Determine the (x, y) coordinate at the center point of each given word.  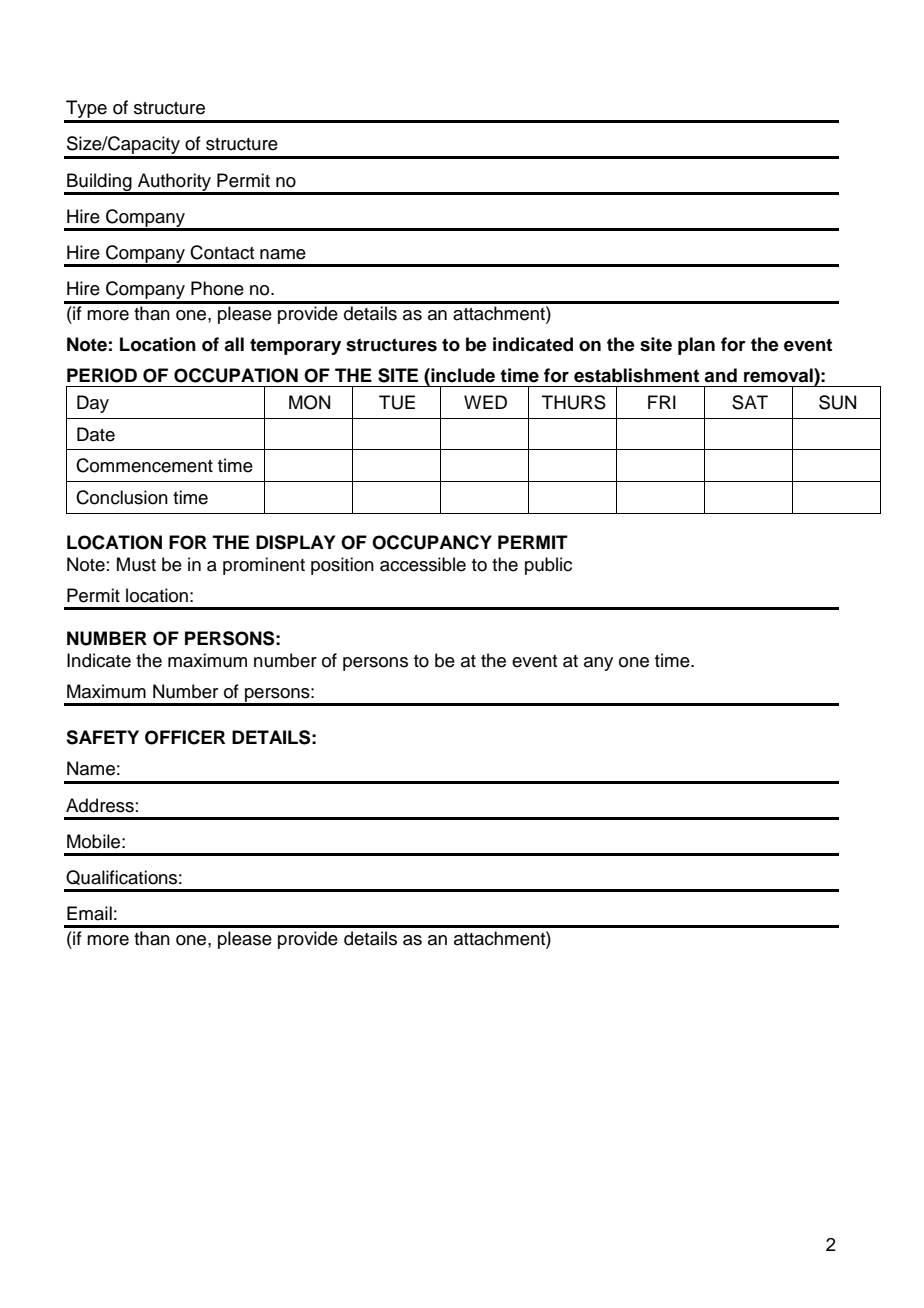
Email (89, 913)
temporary (295, 346)
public (548, 566)
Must (136, 564)
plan (696, 346)
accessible (423, 564)
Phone (217, 288)
